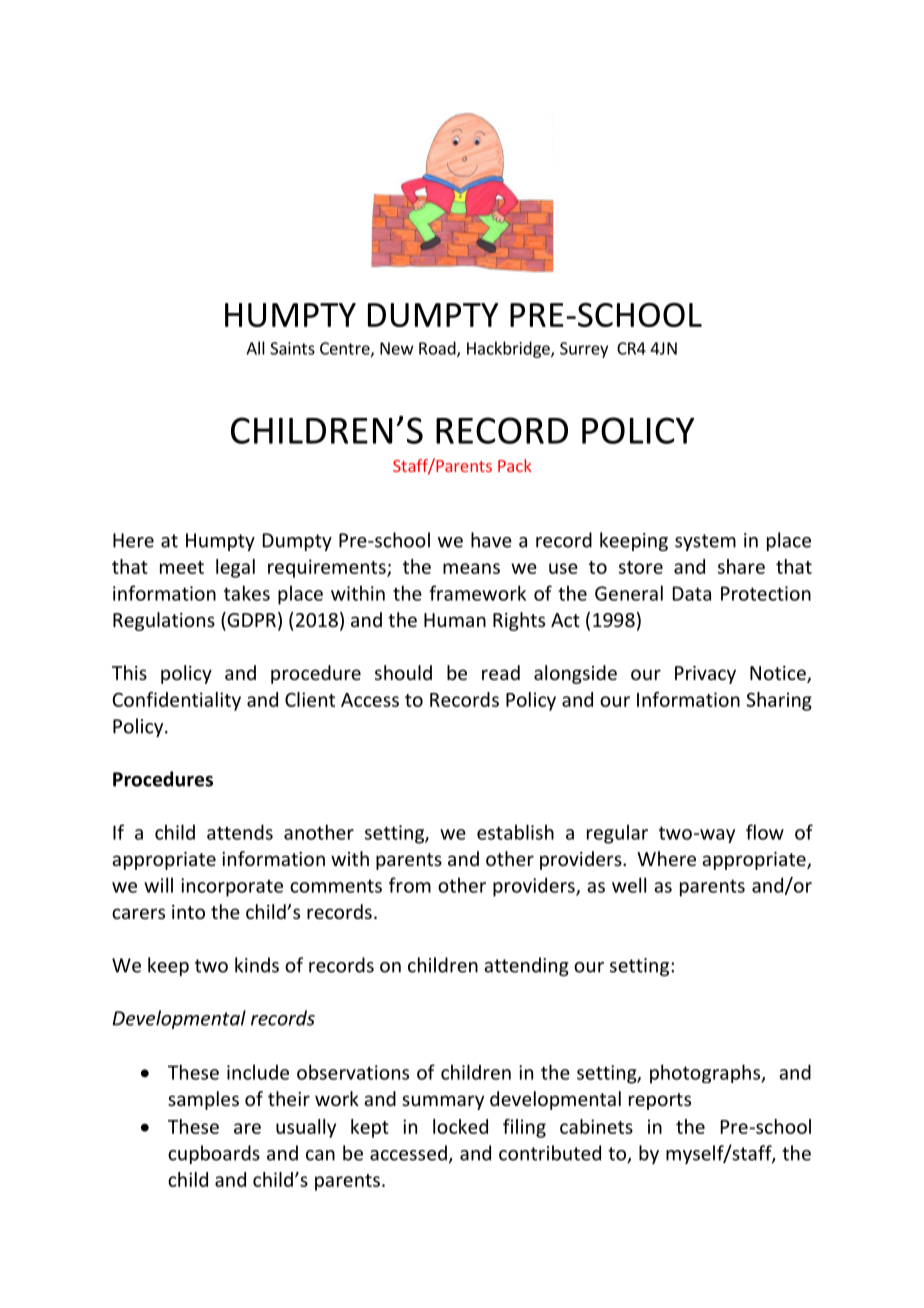 This image has height=1308, width=924. What do you see at coordinates (182, 567) in the image?
I see `meet` at bounding box center [182, 567].
